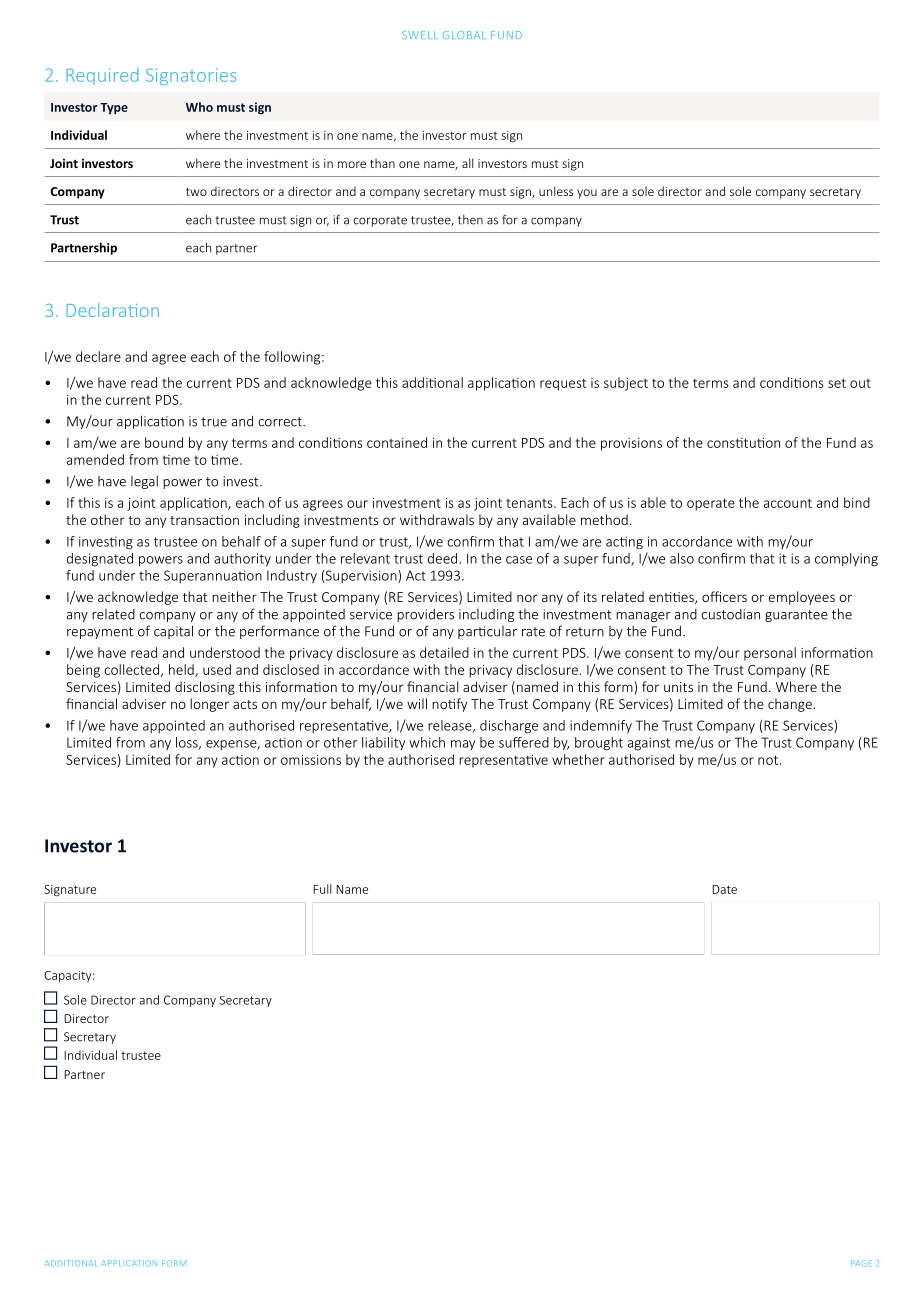 The image size is (924, 1308). Describe the element at coordinates (724, 889) in the screenshot. I see `Date` at that location.
